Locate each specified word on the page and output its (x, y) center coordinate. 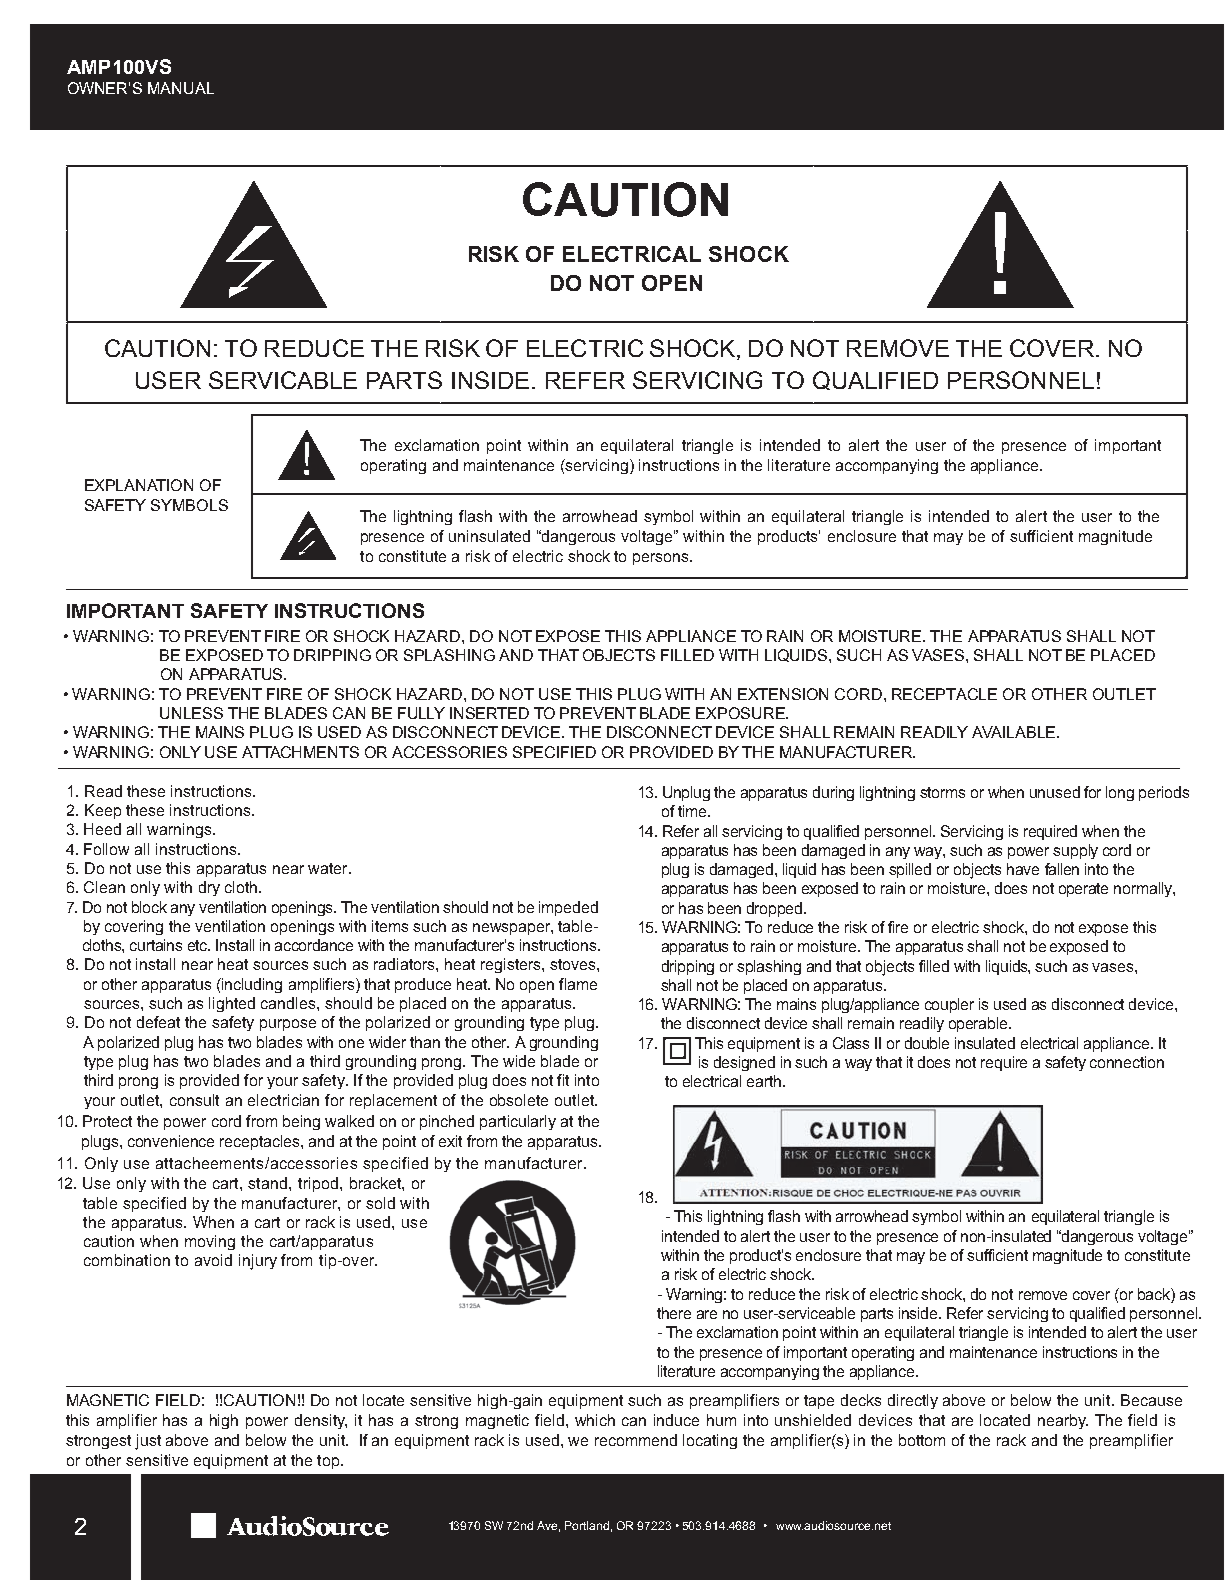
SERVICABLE (283, 380)
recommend (636, 1440)
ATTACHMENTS (300, 752)
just (148, 1442)
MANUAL (181, 88)
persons (662, 559)
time (694, 811)
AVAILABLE (1015, 732)
